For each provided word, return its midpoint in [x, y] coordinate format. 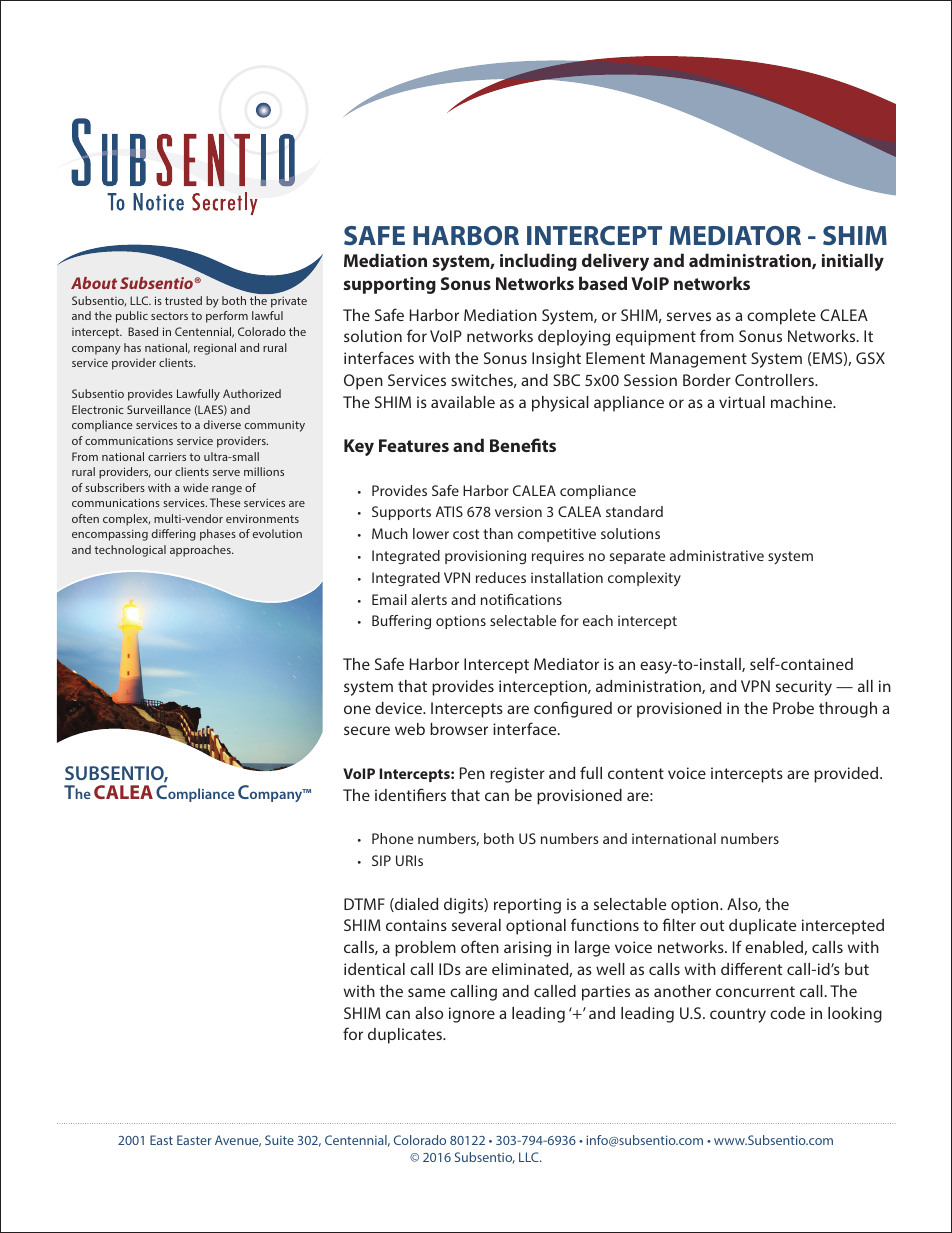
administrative [717, 555]
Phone [392, 838]
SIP [381, 860]
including [538, 262]
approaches [201, 551]
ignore [472, 1015]
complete [781, 317]
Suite [279, 1140]
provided [847, 775]
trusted [183, 300]
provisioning [485, 557]
